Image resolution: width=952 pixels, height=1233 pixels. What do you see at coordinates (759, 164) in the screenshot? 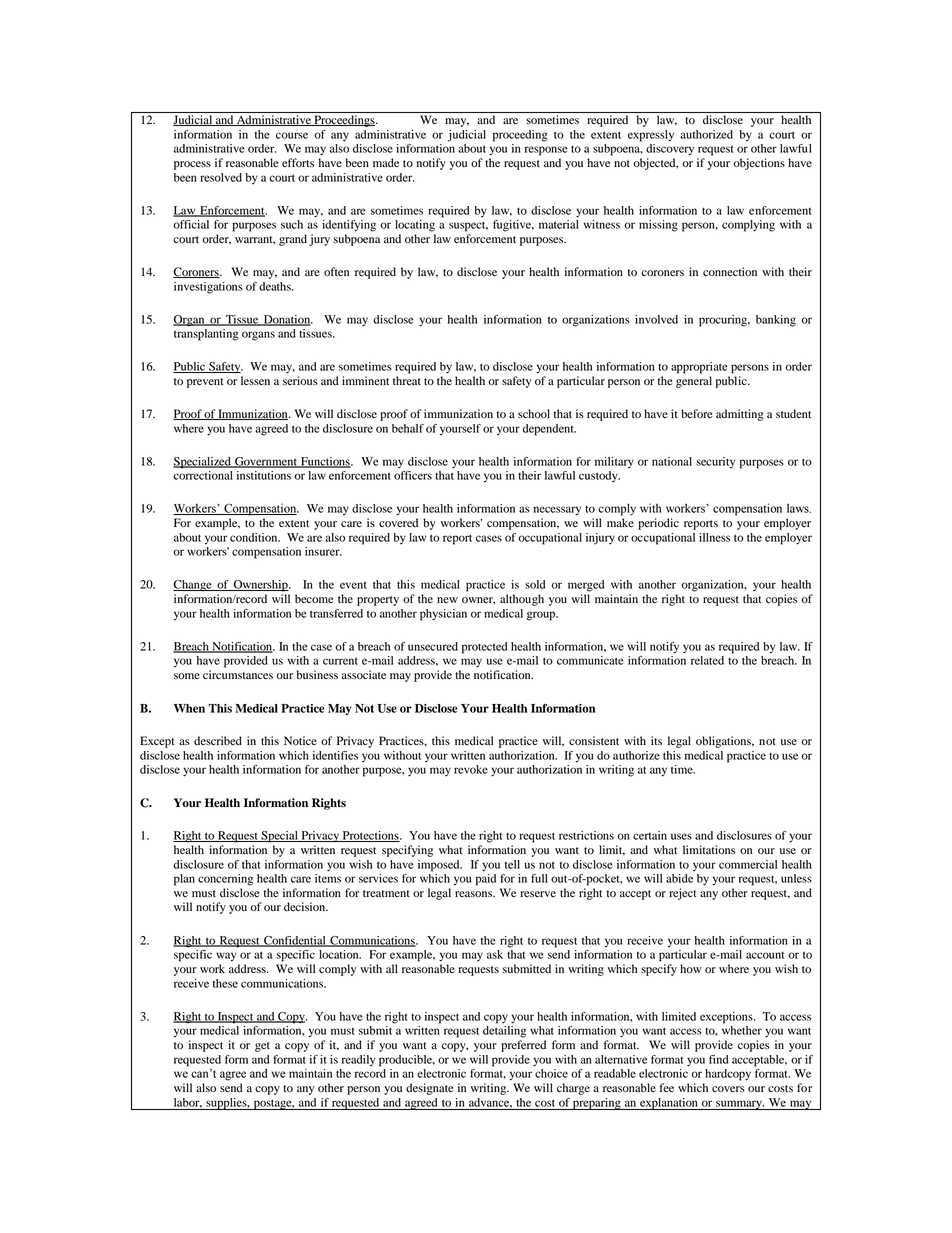
I see `objections` at bounding box center [759, 164].
